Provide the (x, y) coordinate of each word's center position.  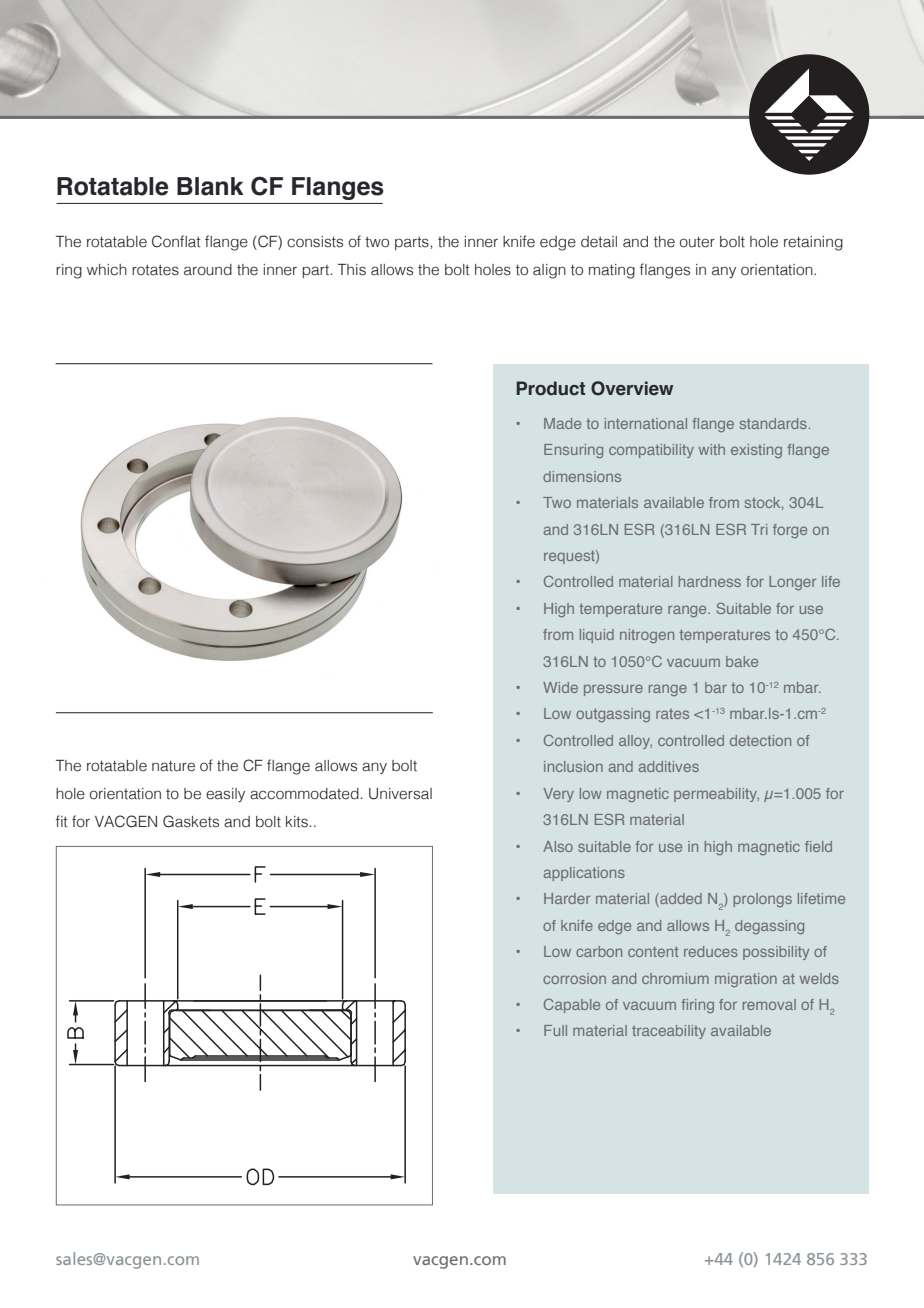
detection (760, 740)
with (712, 449)
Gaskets (191, 821)
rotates (155, 270)
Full (555, 1030)
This (352, 270)
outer (697, 242)
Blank (210, 186)
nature (173, 766)
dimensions (582, 476)
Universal (400, 794)
